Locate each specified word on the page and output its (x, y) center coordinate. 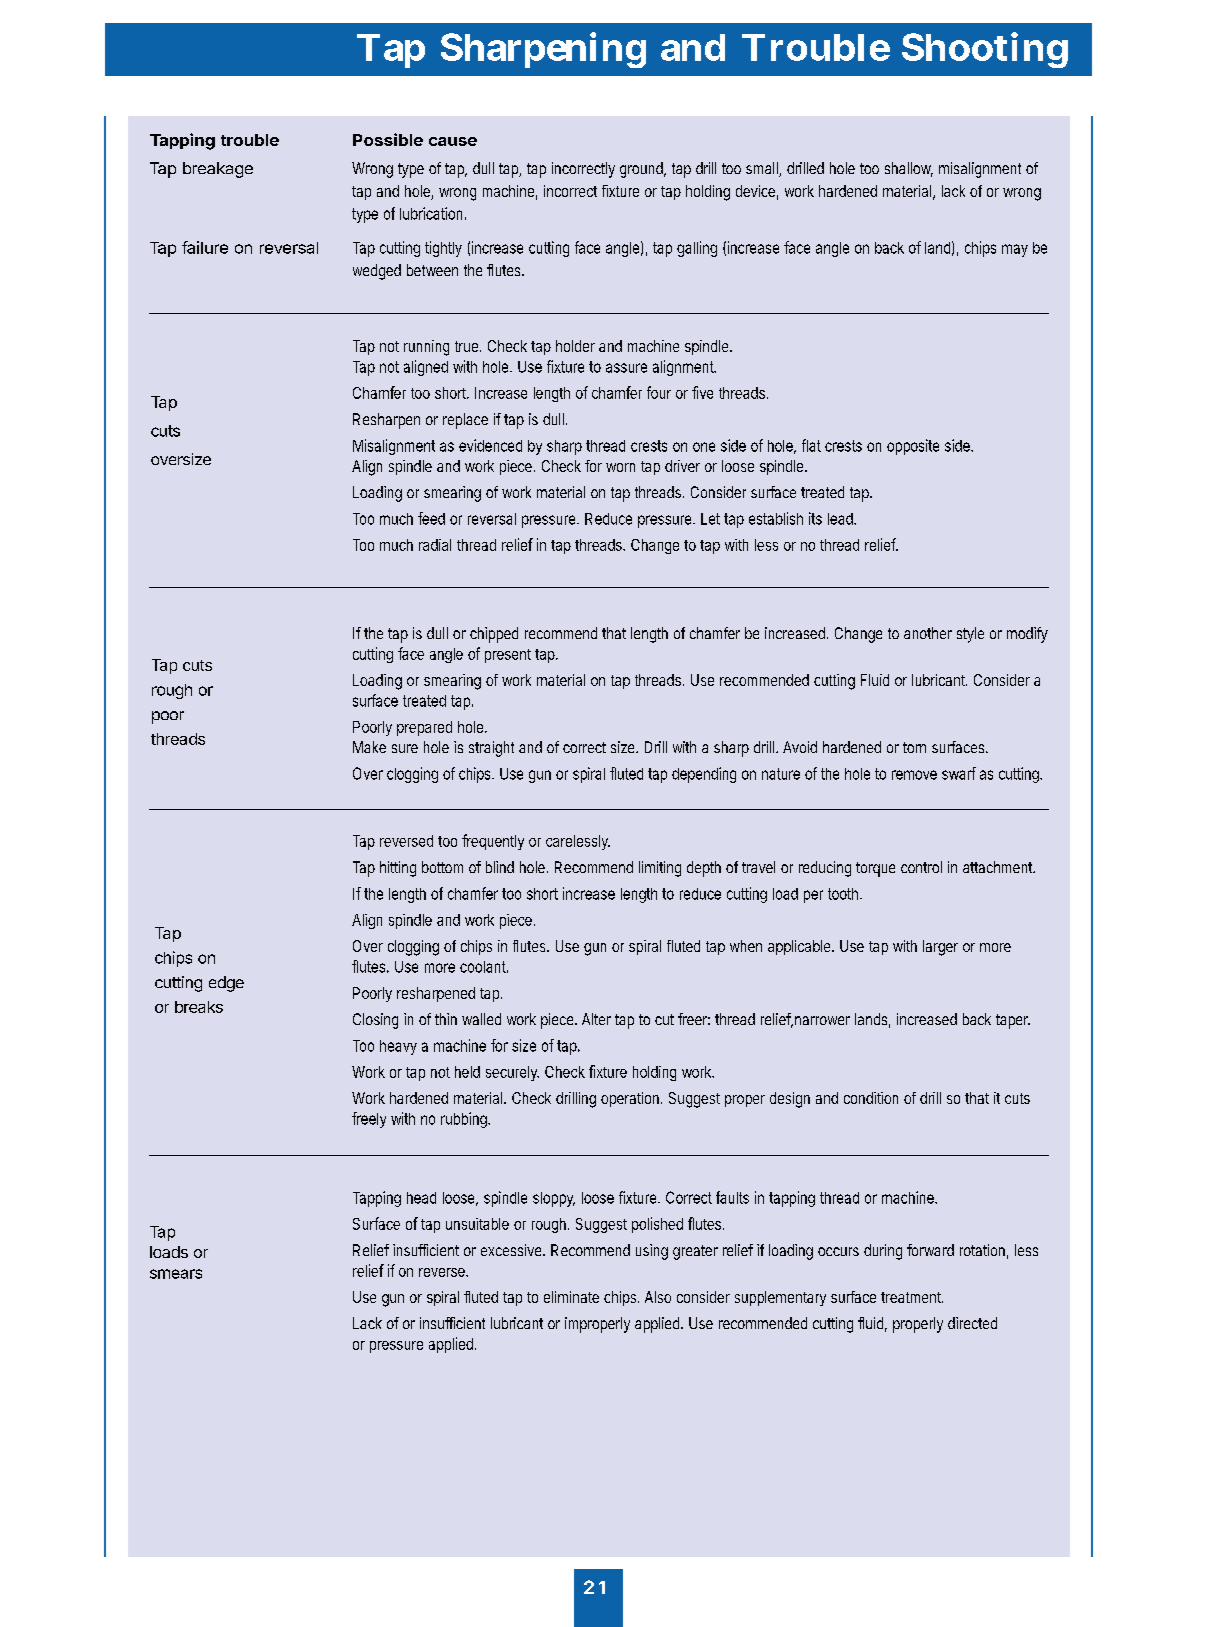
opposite (913, 447)
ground (643, 170)
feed (431, 518)
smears (176, 1274)
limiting (660, 869)
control (921, 867)
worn (620, 467)
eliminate (571, 1297)
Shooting (985, 50)
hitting (398, 869)
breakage (218, 170)
